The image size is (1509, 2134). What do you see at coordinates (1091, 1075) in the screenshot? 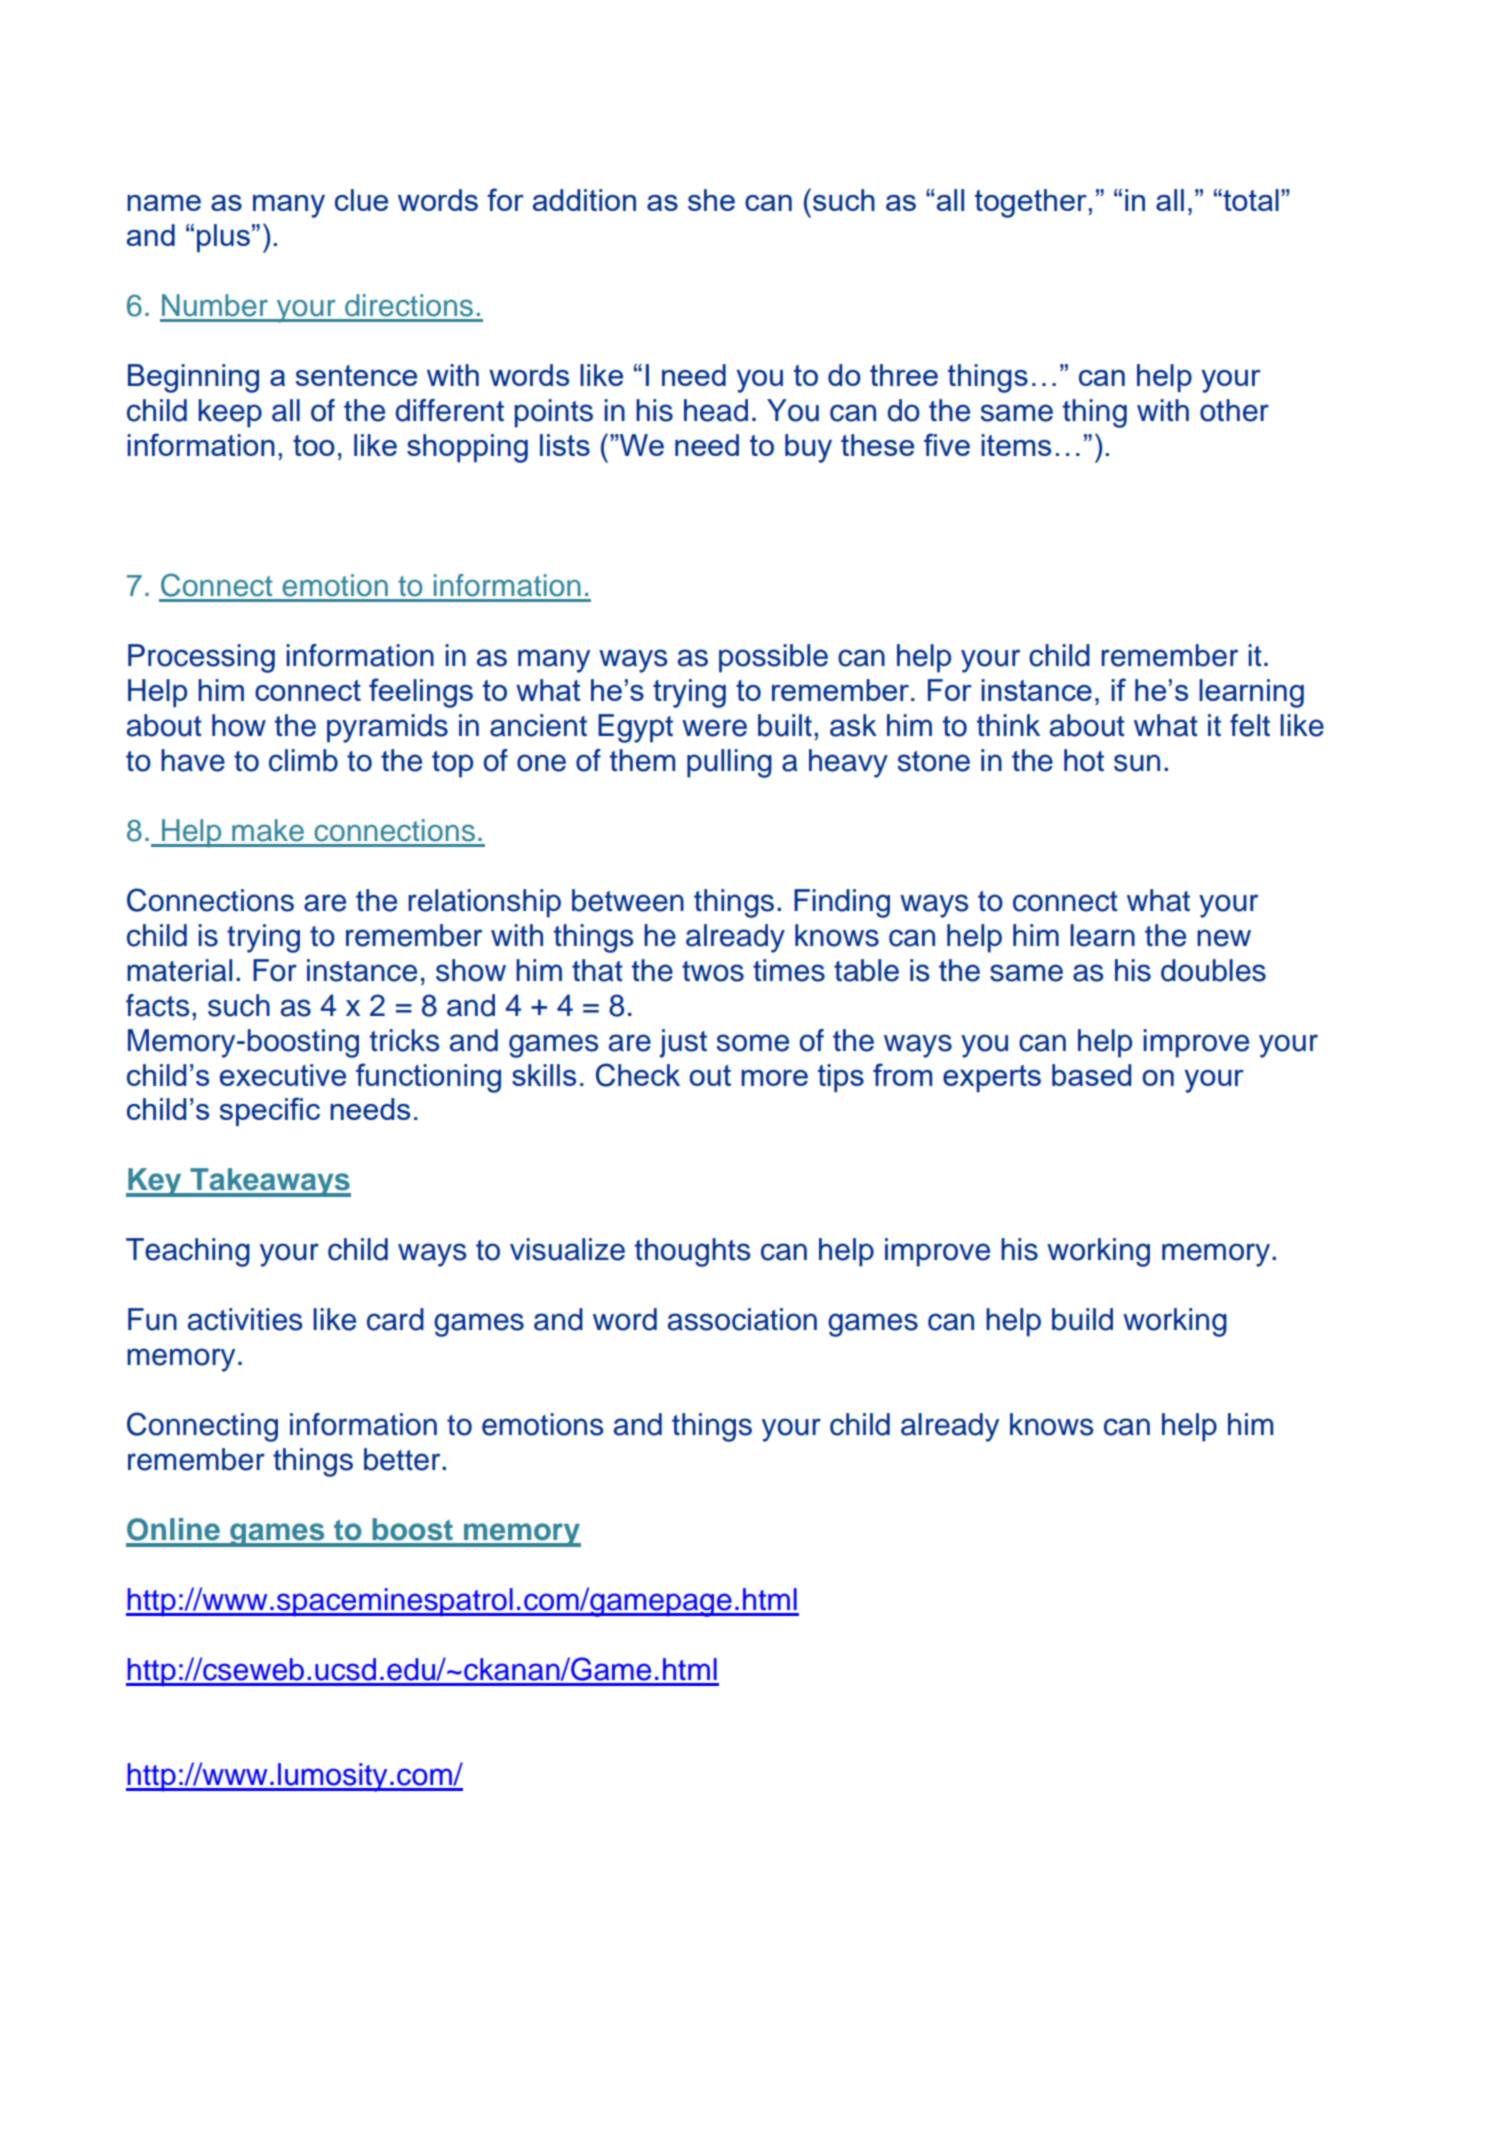
I see `based` at bounding box center [1091, 1075].
